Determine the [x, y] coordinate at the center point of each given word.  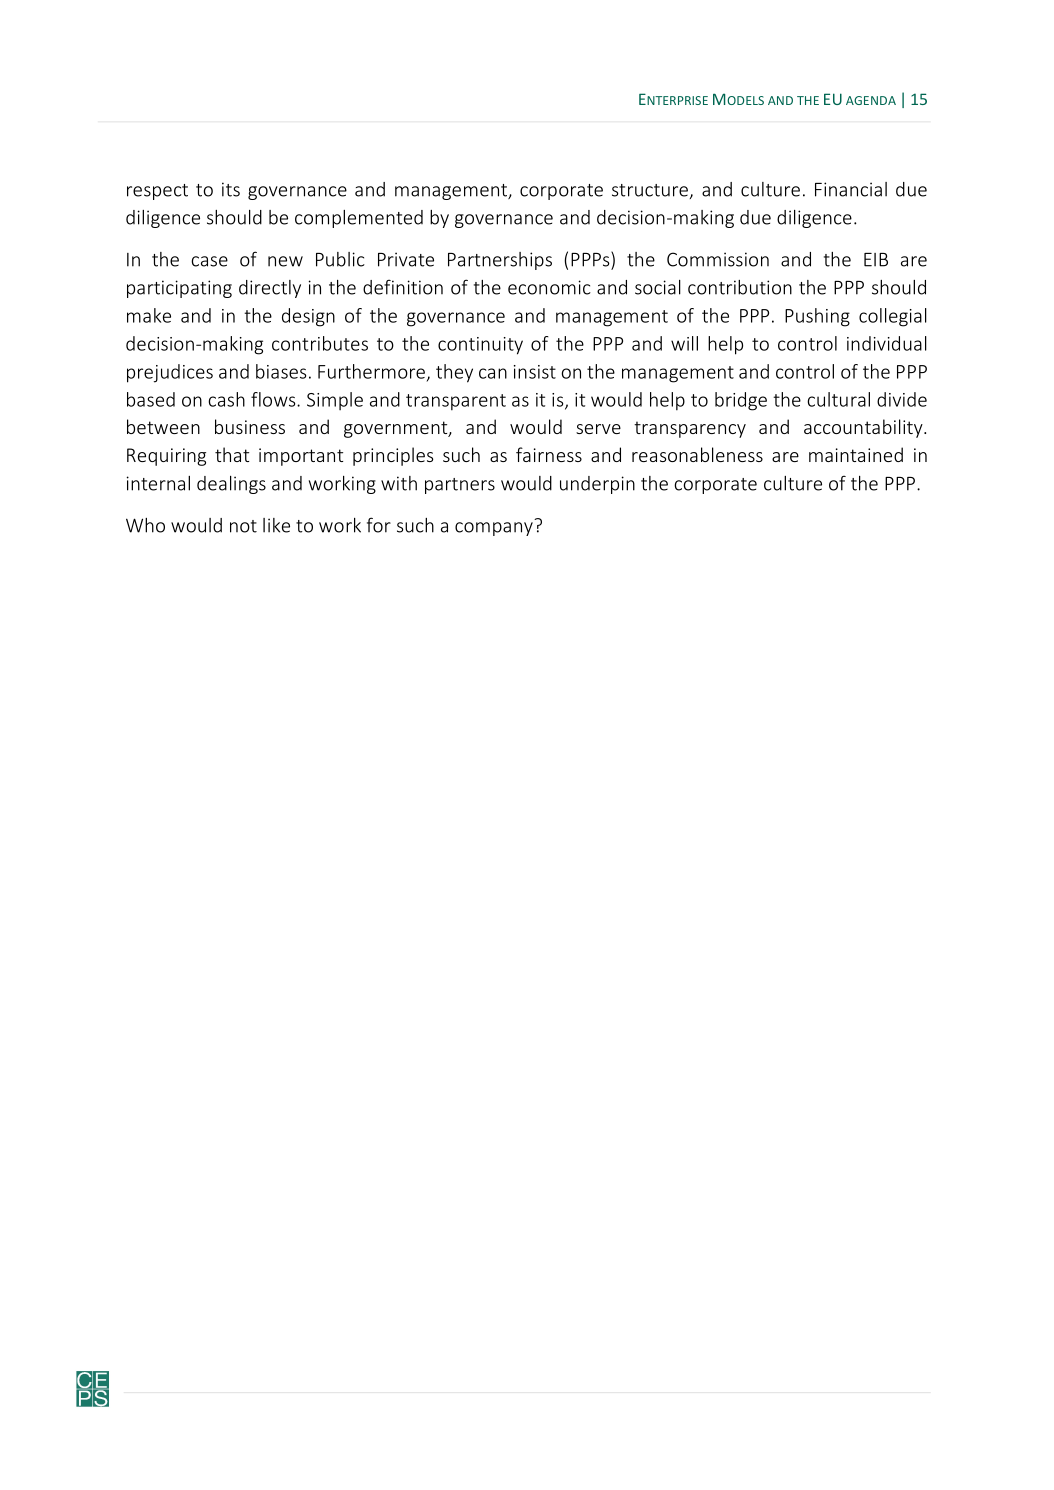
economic [549, 287]
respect [157, 192]
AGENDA [871, 100]
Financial [851, 189]
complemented [359, 219]
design [308, 317]
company [494, 529]
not [243, 526]
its [231, 189]
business [250, 426]
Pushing [817, 317]
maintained [856, 454]
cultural [838, 399]
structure [650, 190]
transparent [456, 402]
